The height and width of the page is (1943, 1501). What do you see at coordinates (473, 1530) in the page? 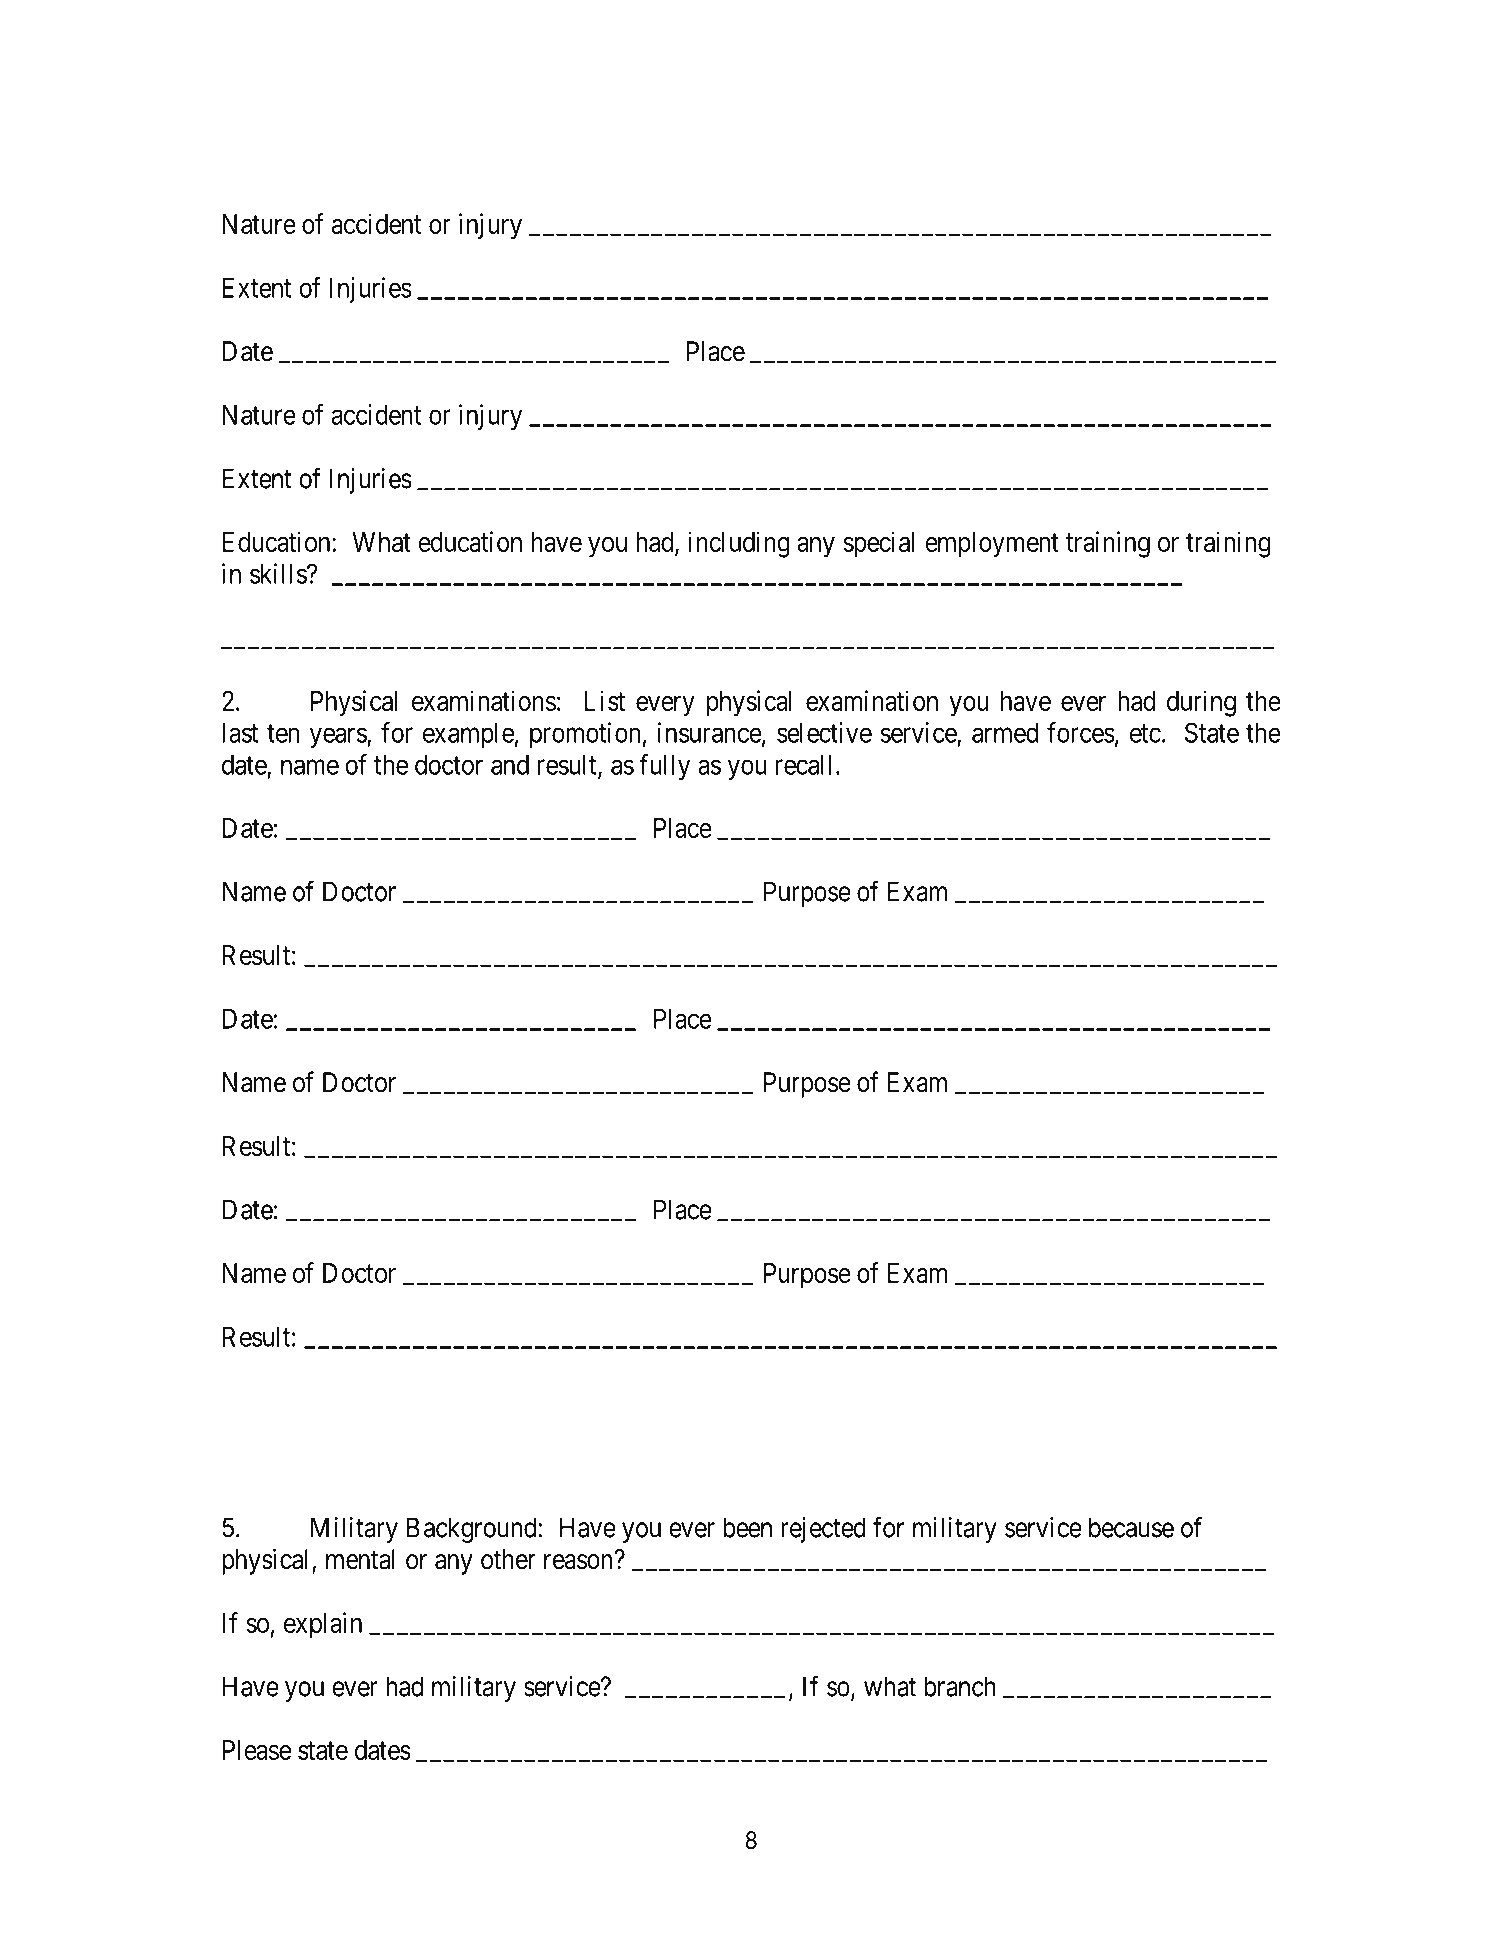
I see `Background` at bounding box center [473, 1530].
